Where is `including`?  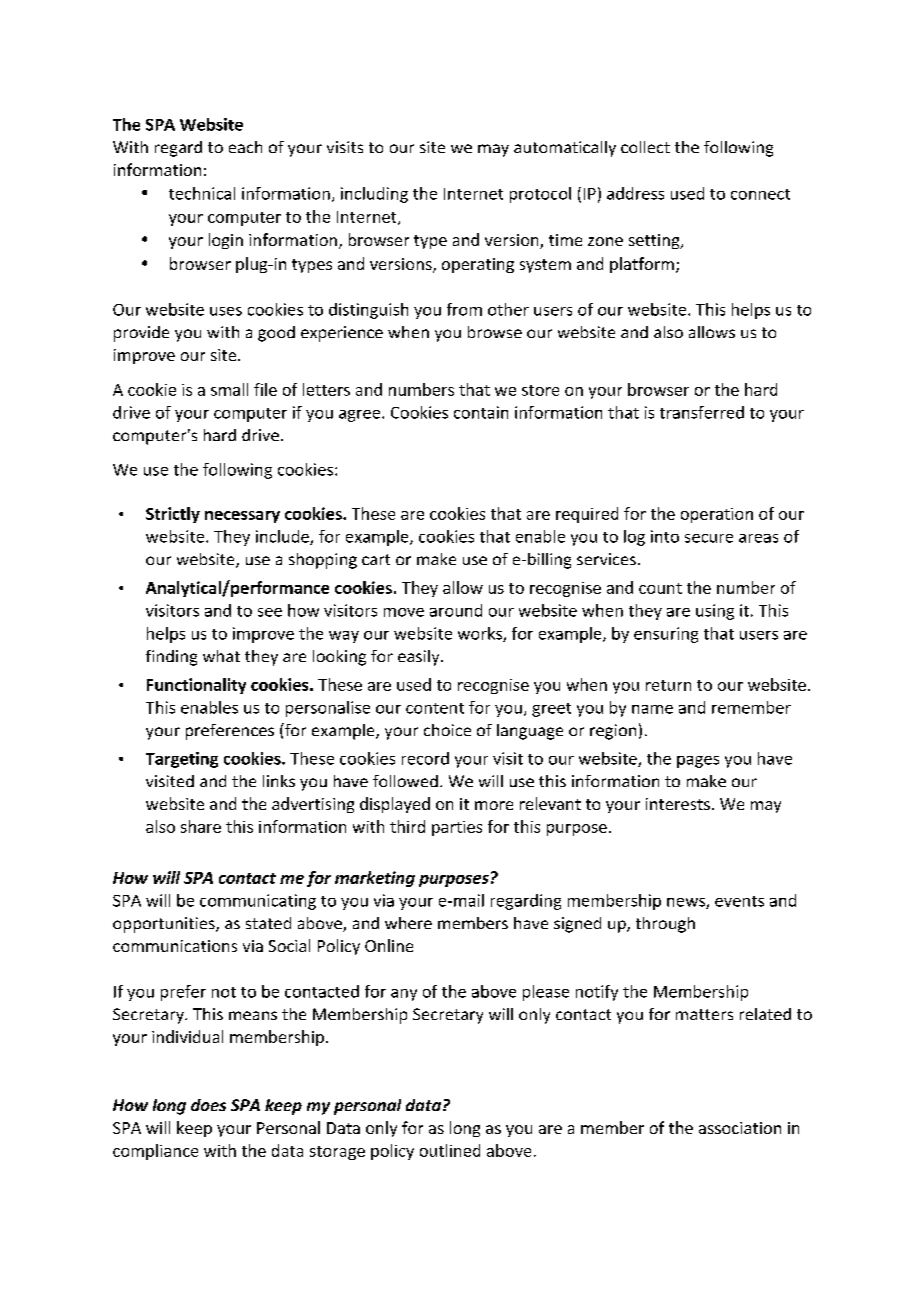 including is located at coordinates (374, 195).
